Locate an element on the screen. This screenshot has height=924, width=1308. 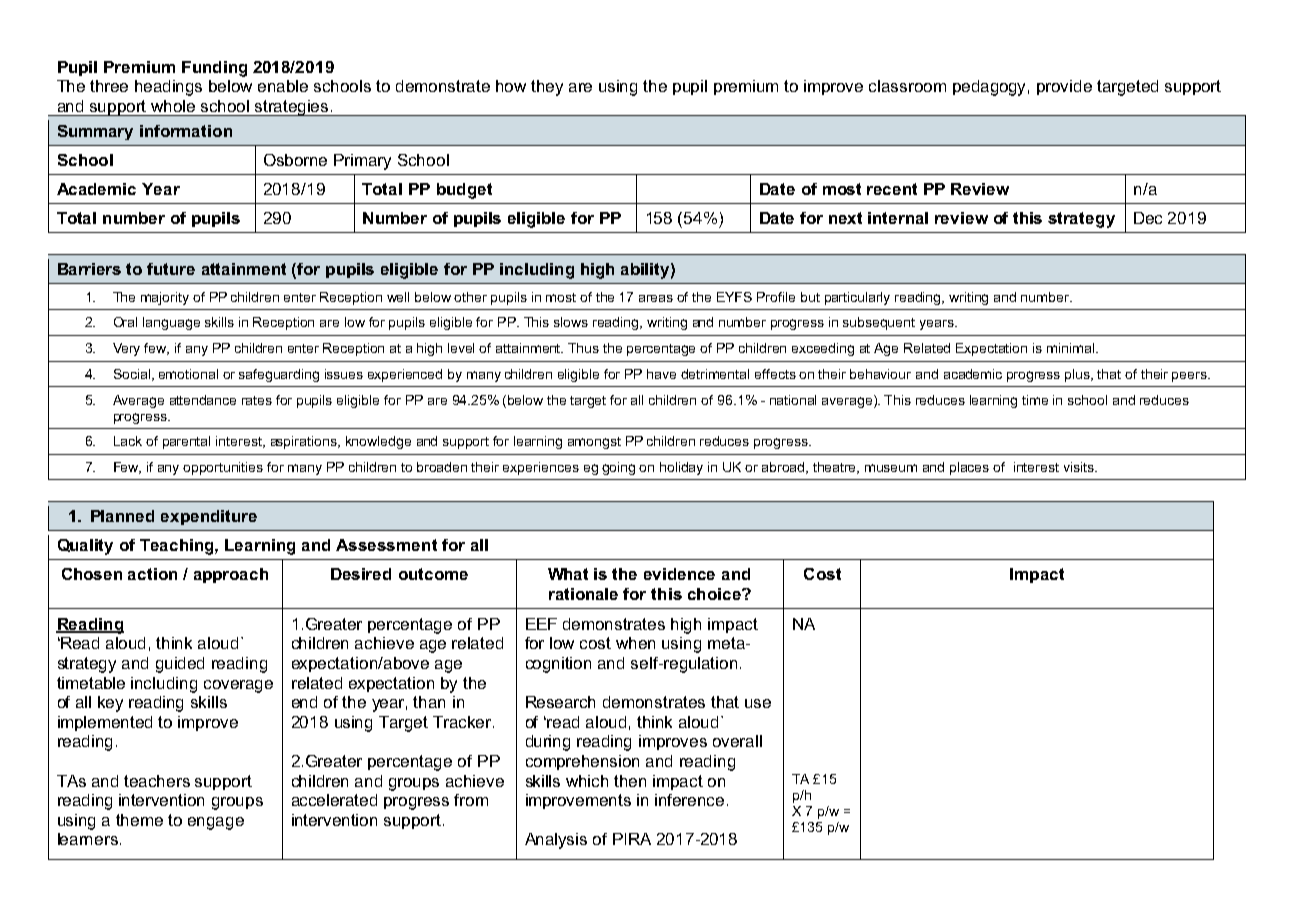
plus is located at coordinates (1079, 375).
